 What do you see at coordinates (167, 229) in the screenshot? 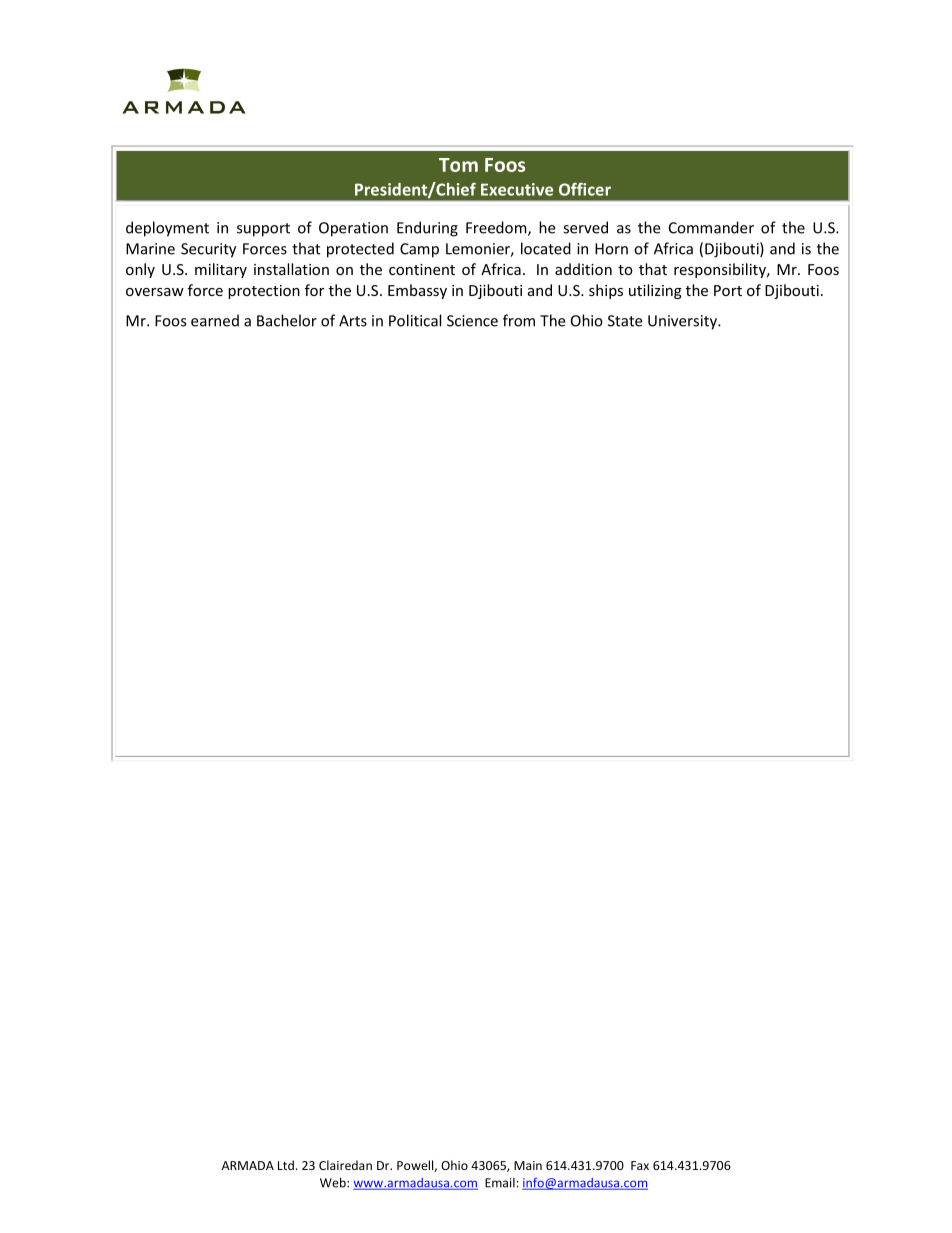
I see `deployment` at bounding box center [167, 229].
